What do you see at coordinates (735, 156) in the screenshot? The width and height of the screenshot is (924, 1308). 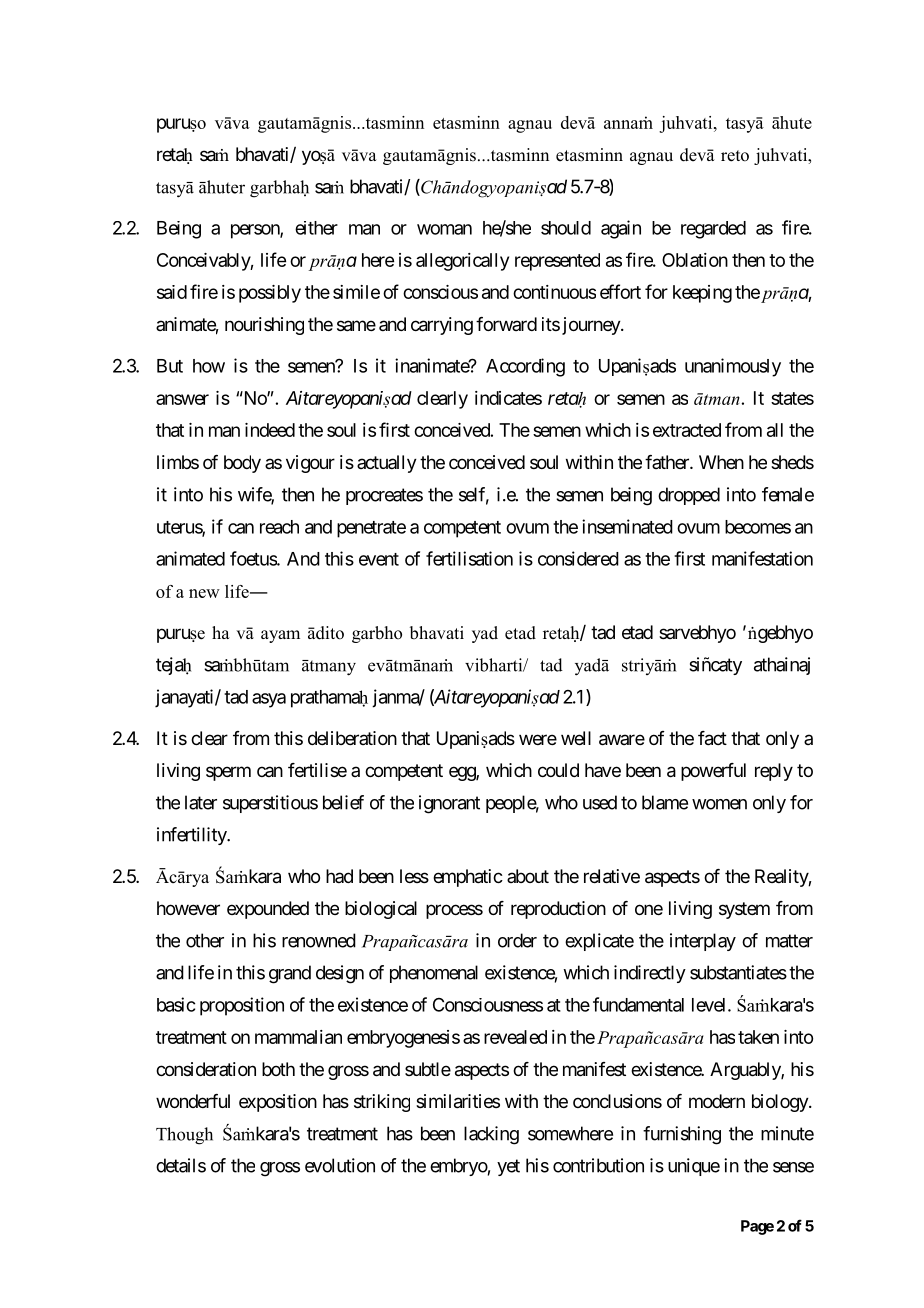 I see `reto` at bounding box center [735, 156].
